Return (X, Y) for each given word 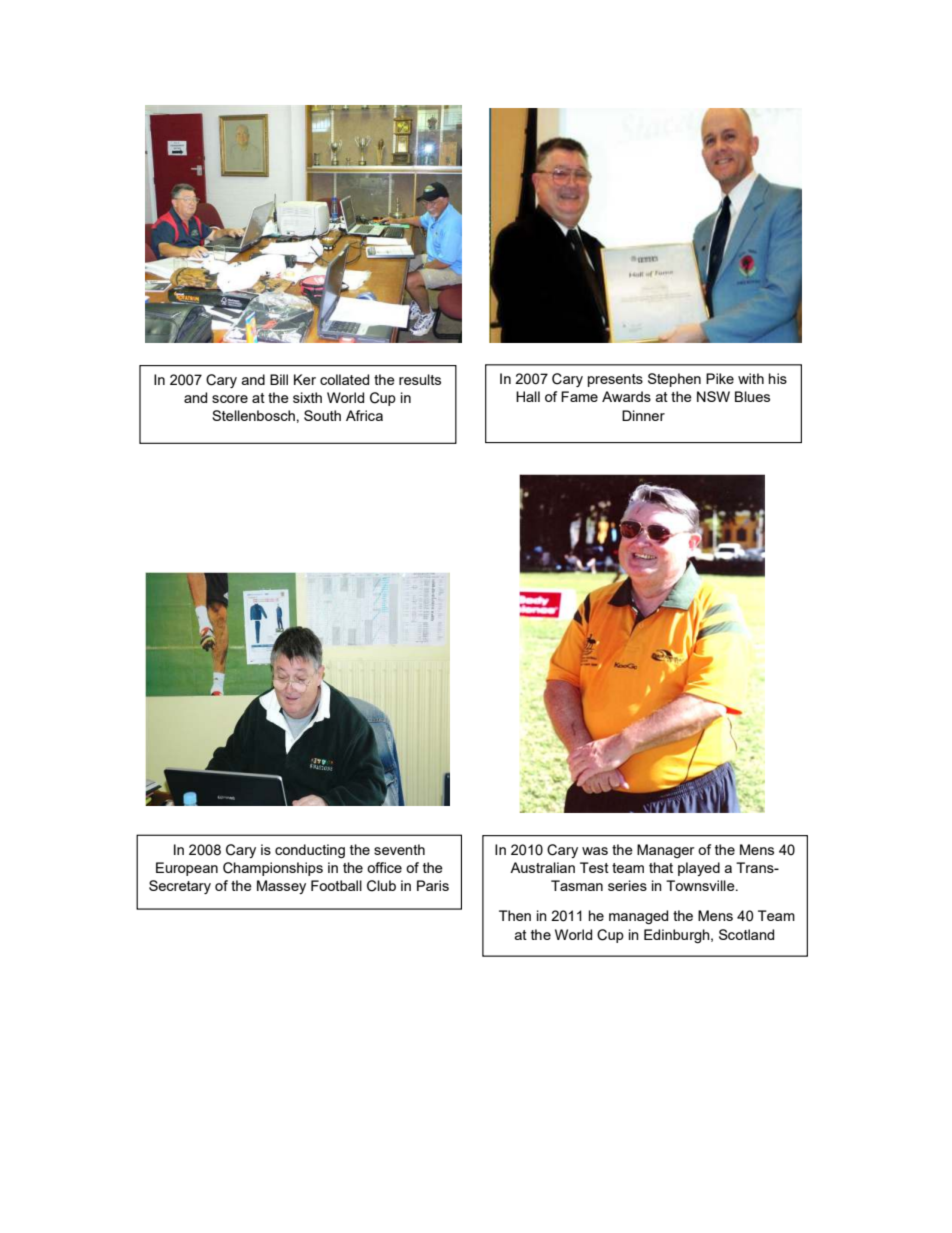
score (230, 399)
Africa (364, 415)
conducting (310, 851)
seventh (399, 849)
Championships (273, 869)
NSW (713, 396)
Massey (281, 887)
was (595, 851)
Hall (528, 396)
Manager (666, 851)
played (699, 869)
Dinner (643, 415)
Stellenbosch (253, 415)
